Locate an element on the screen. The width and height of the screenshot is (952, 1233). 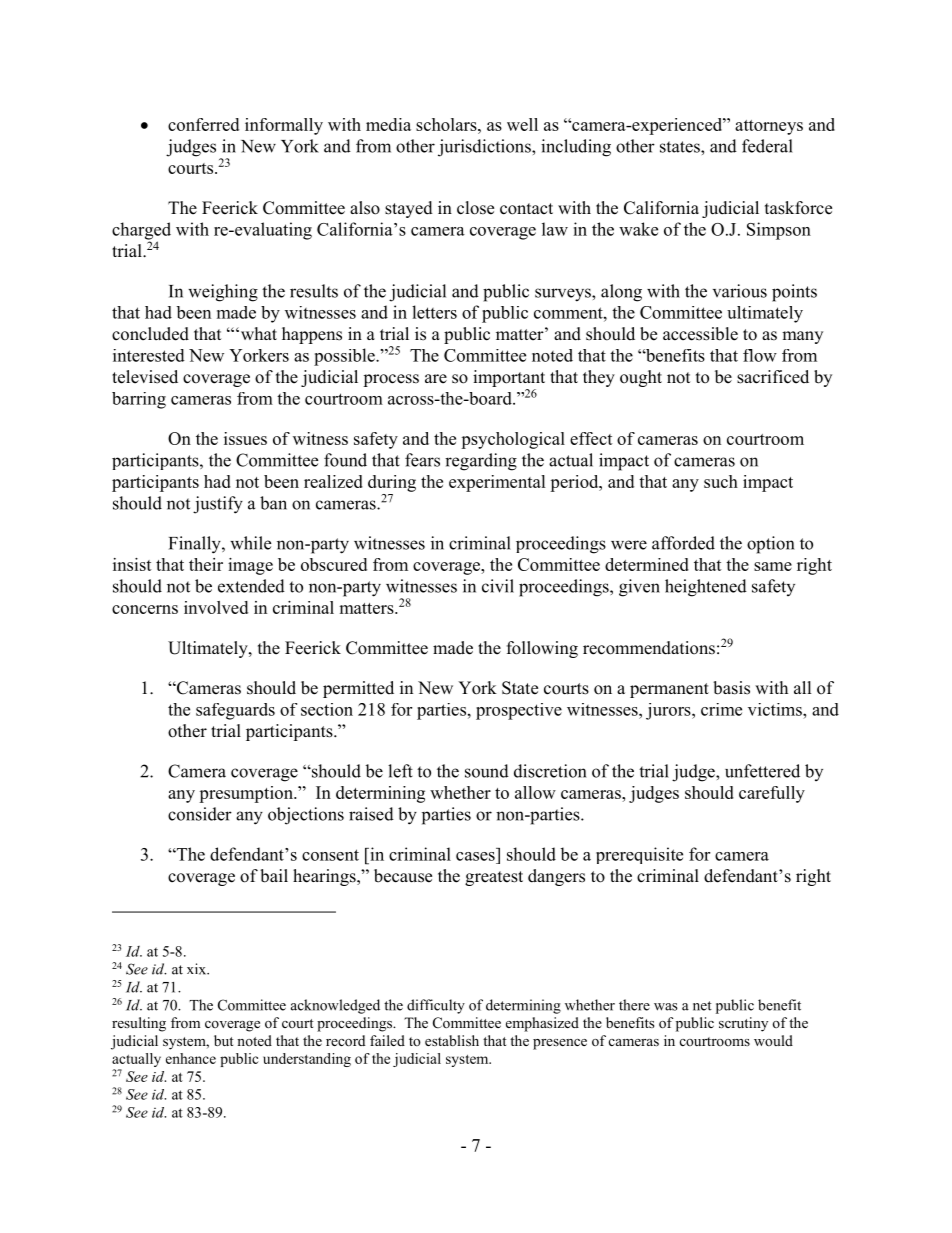
conferred is located at coordinates (203, 124).
